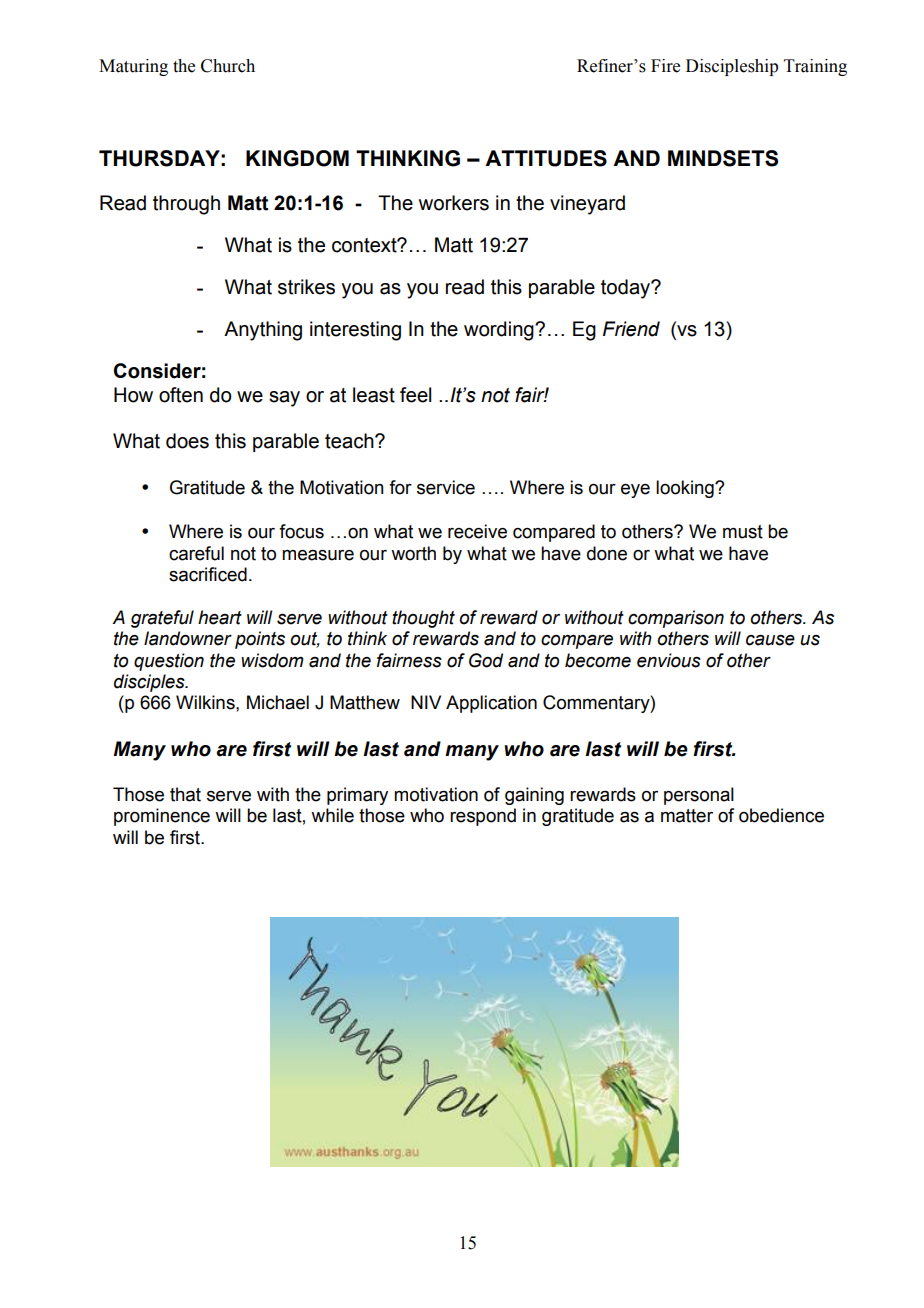 The height and width of the screenshot is (1308, 924). I want to click on receive, so click(477, 531).
